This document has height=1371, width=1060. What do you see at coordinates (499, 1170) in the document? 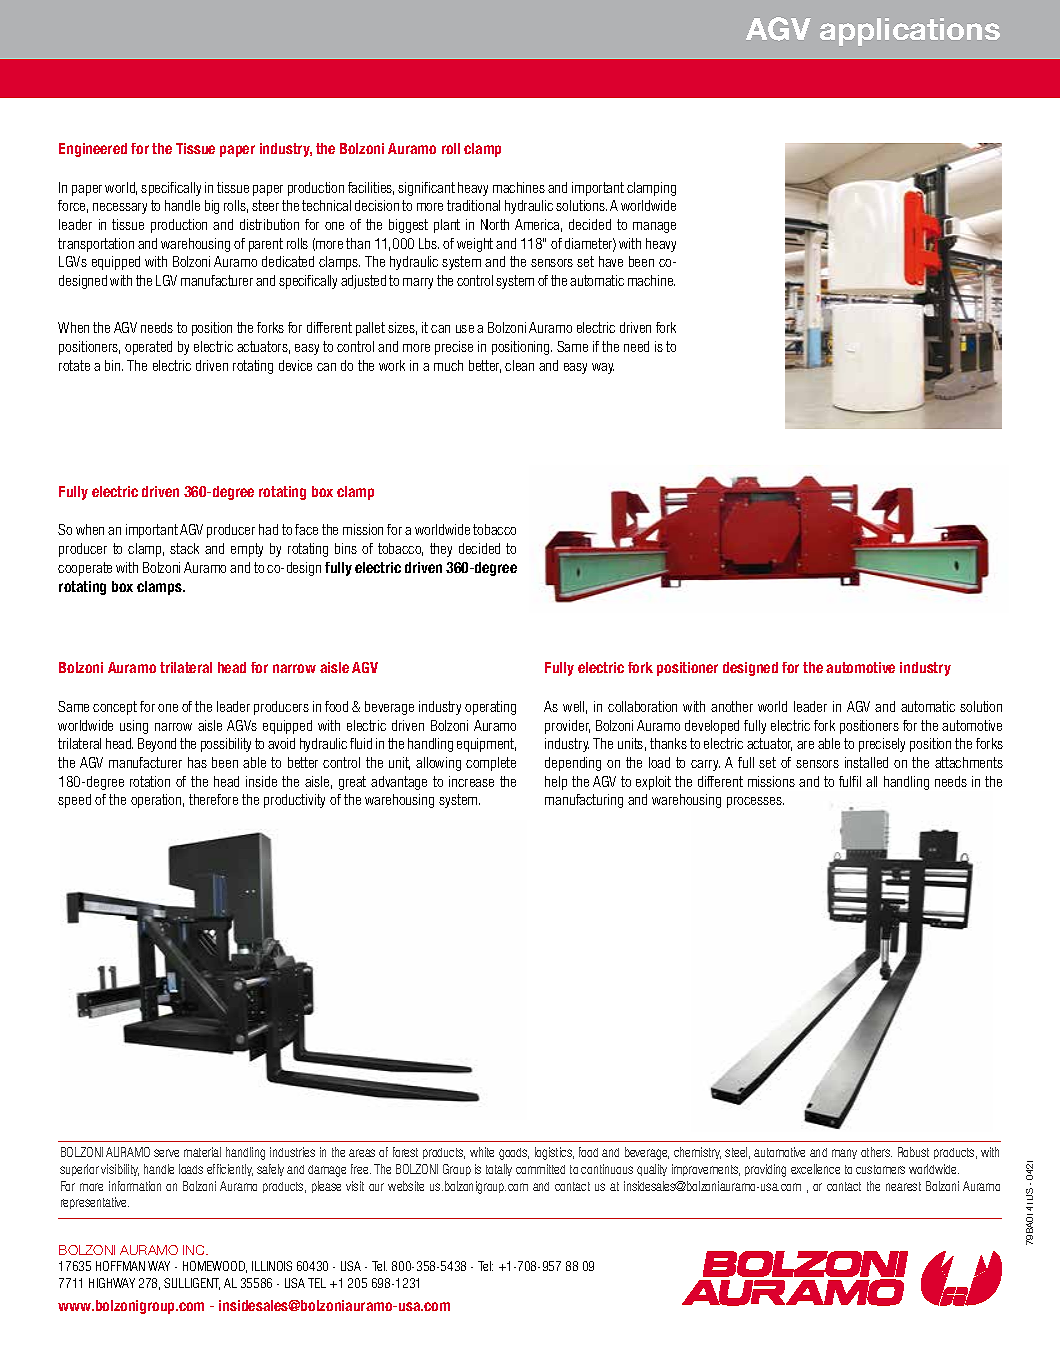
I see `totally` at bounding box center [499, 1170].
